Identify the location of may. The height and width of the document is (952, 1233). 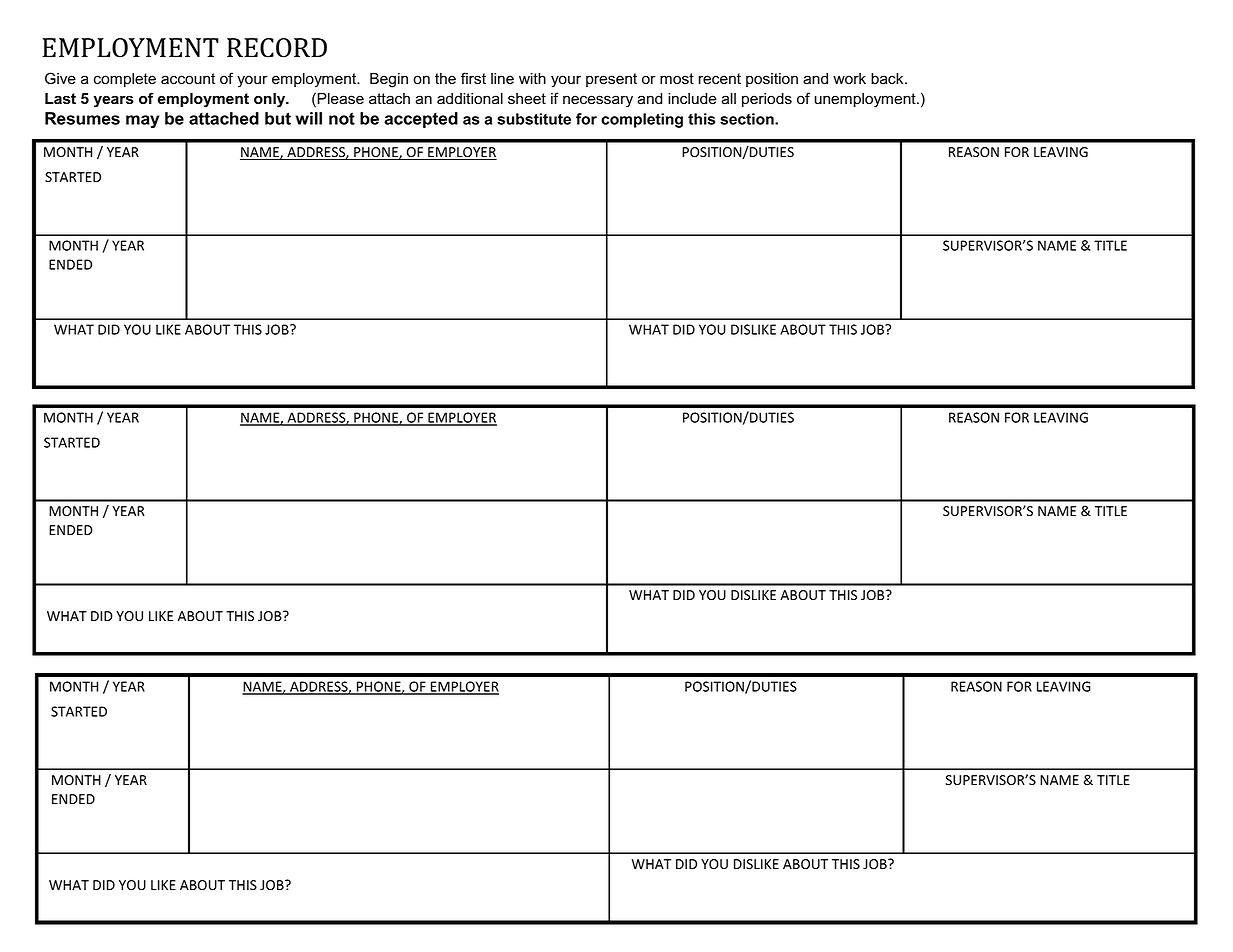
(142, 121).
